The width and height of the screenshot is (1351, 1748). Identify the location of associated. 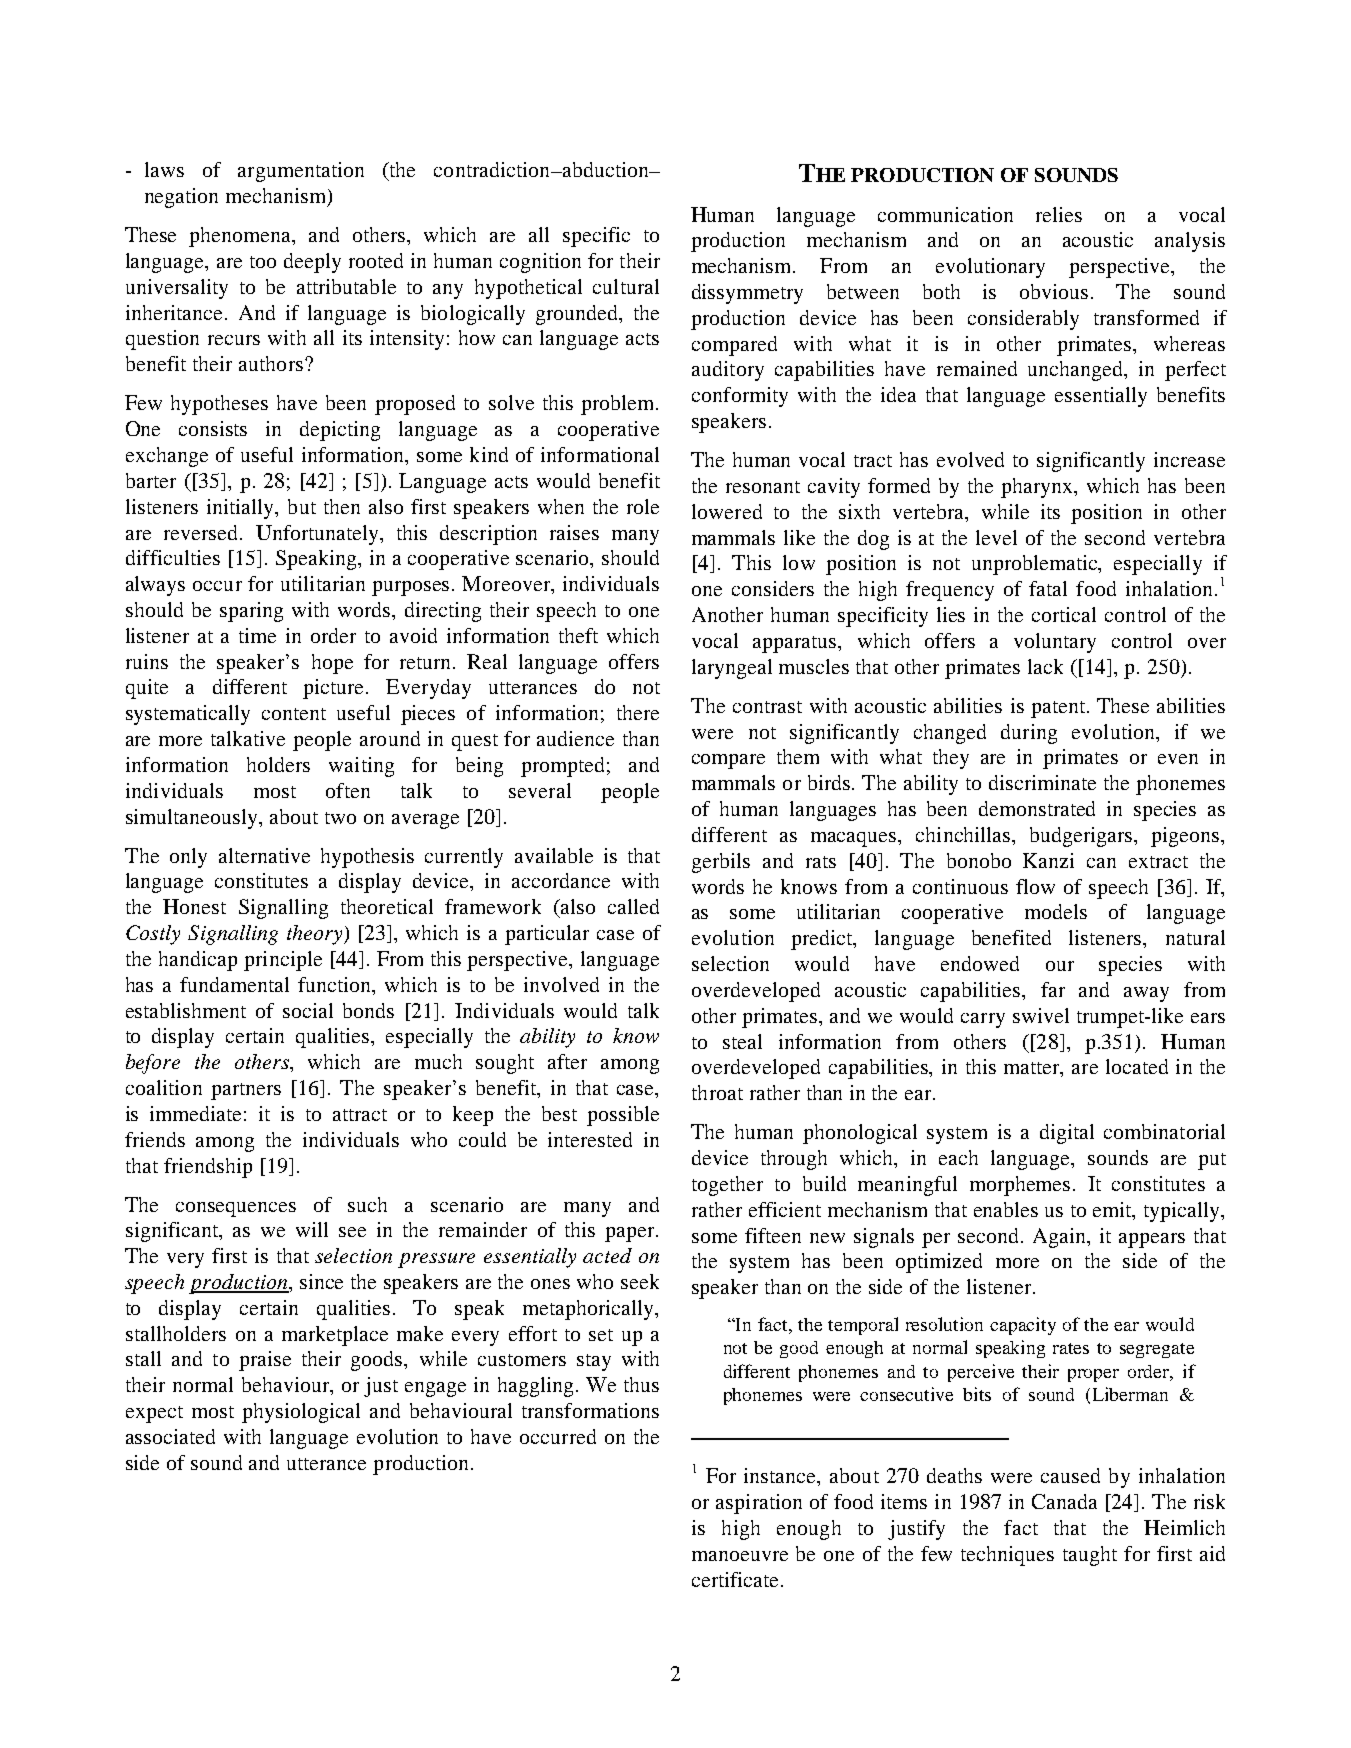
(170, 1436).
